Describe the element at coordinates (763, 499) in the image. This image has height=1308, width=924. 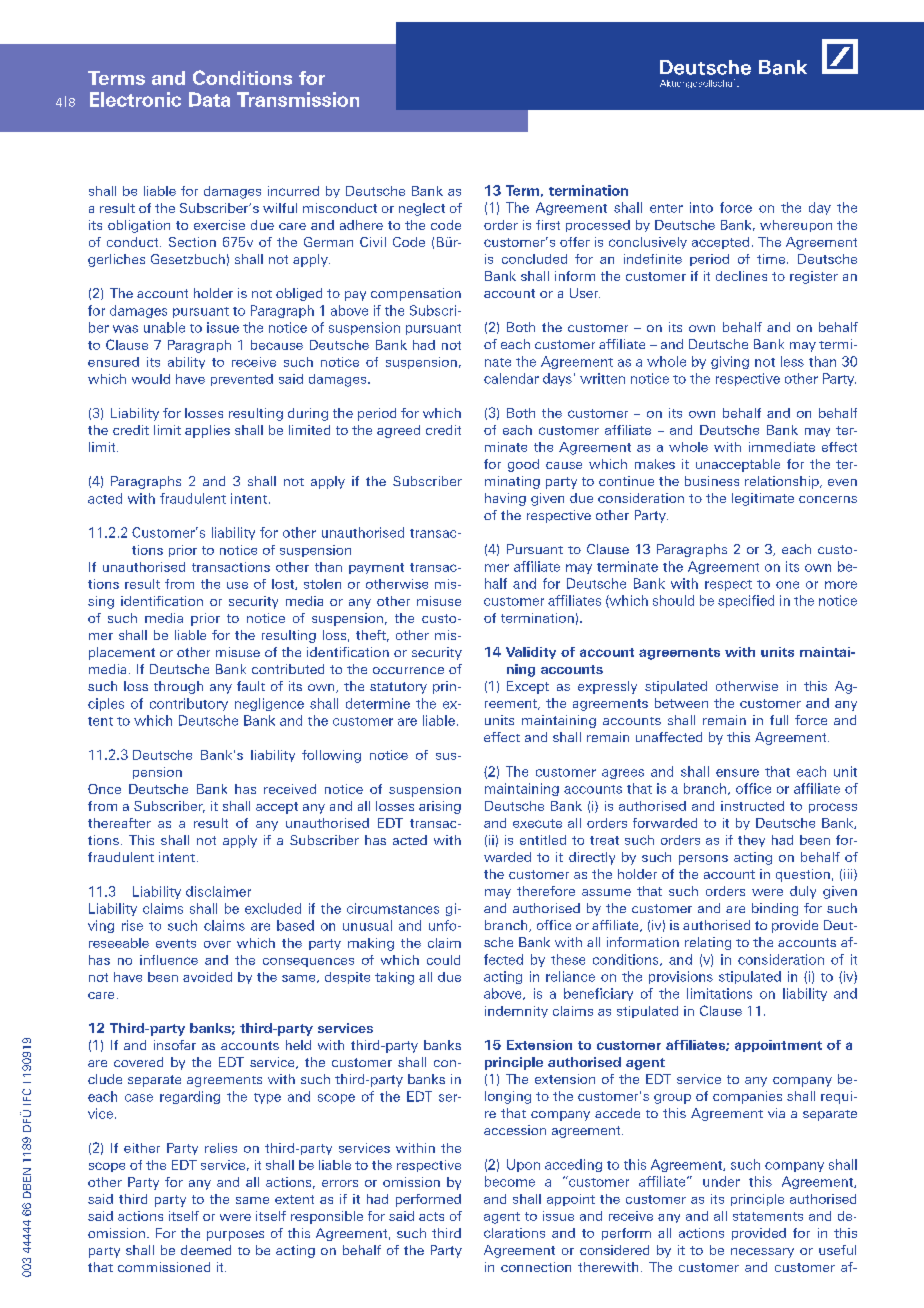
I see `legitimate` at that location.
